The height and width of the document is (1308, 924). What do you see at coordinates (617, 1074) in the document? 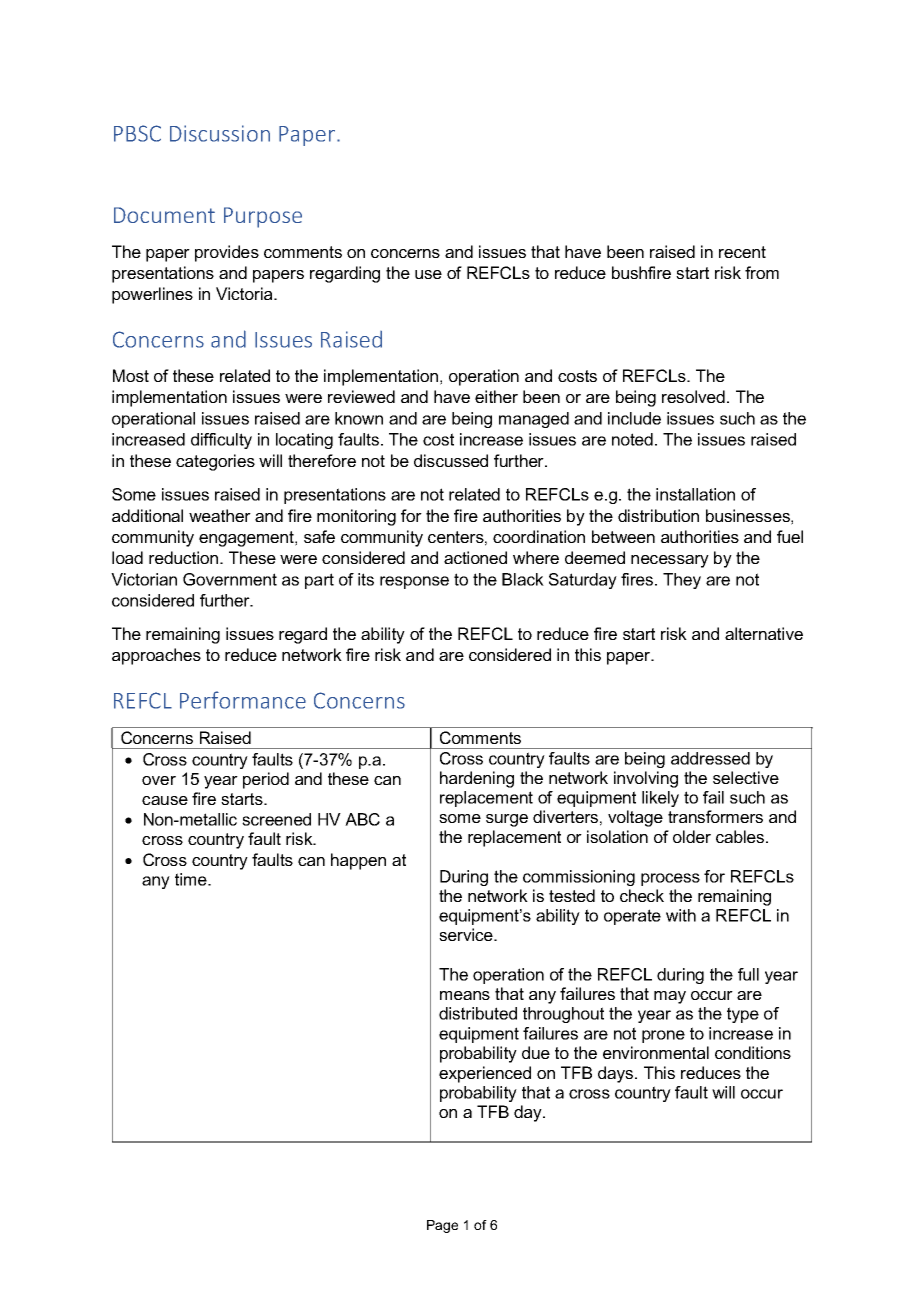
I see `days` at bounding box center [617, 1074].
